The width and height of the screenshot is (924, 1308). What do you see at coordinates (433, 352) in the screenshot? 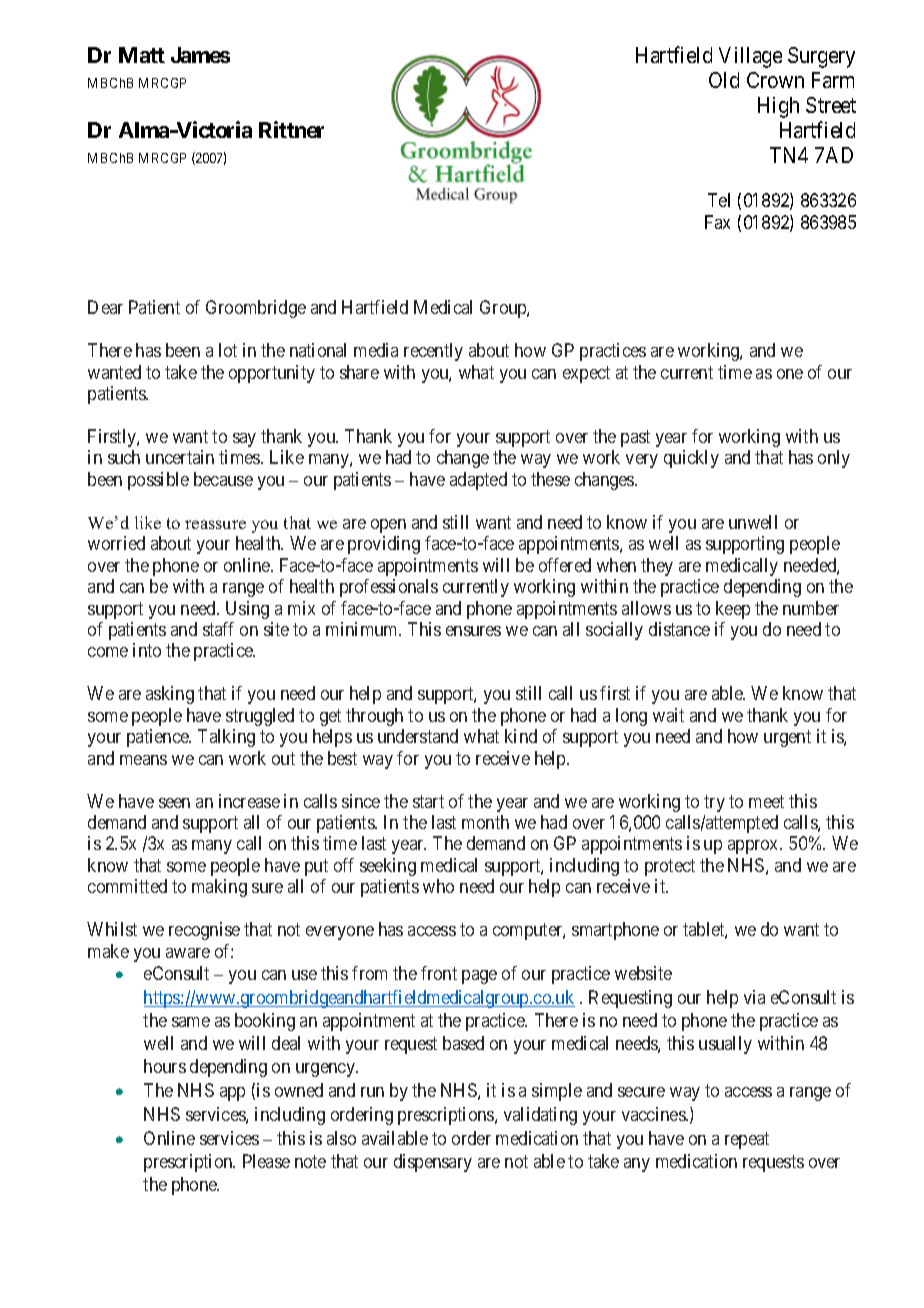
I see `recently` at bounding box center [433, 352].
